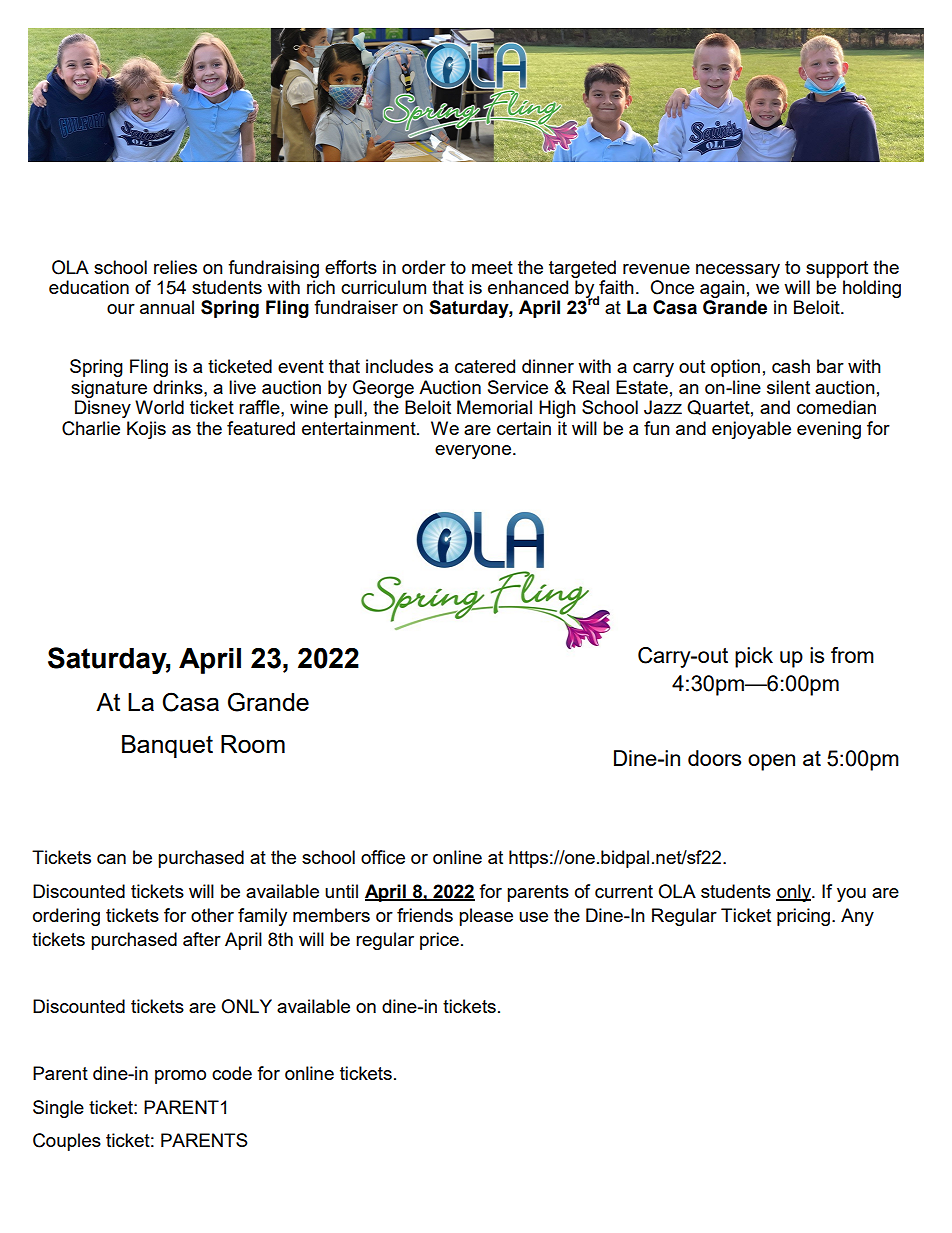 This image has height=1233, width=952. What do you see at coordinates (805, 917) in the image?
I see `pricing` at bounding box center [805, 917].
